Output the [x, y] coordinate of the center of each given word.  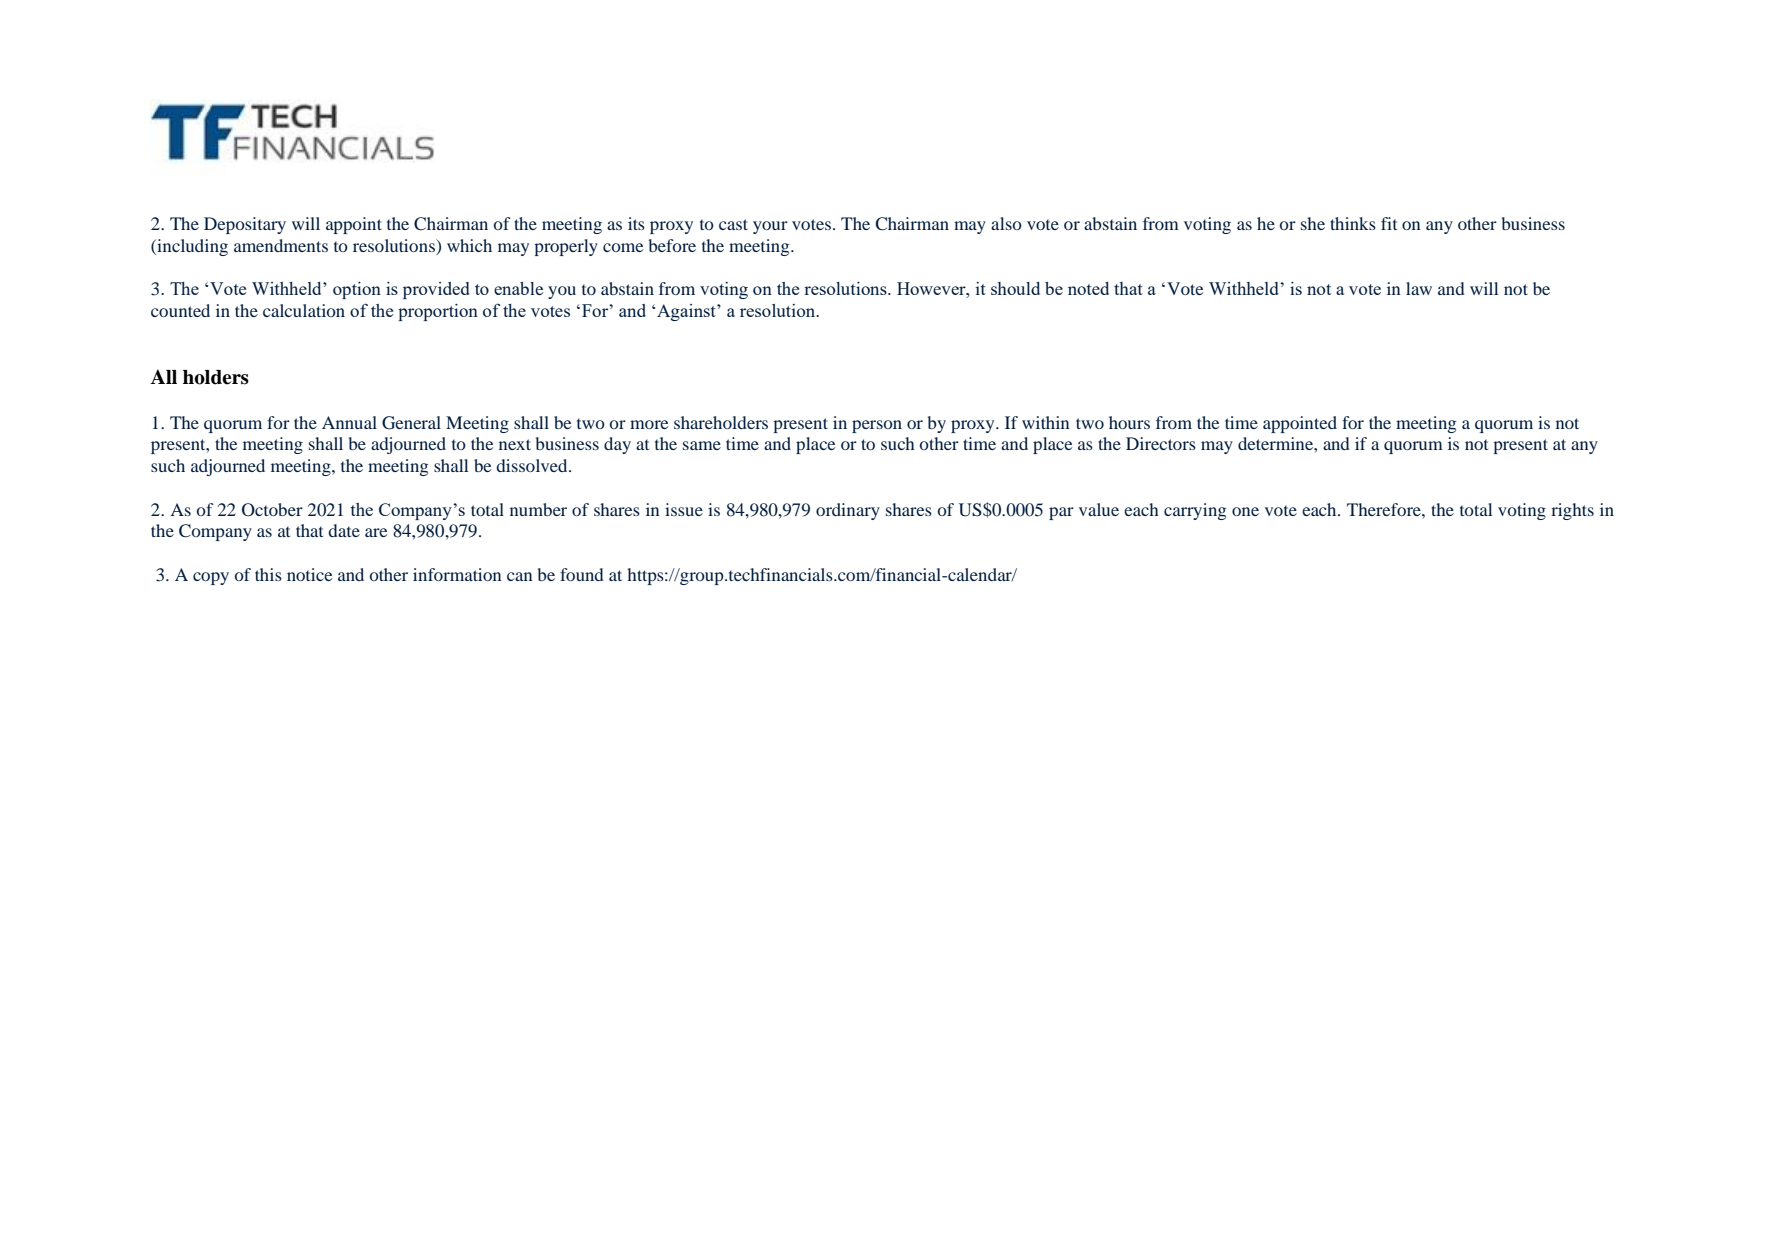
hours [1129, 422]
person [877, 426]
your [770, 227]
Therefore [1385, 509]
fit [1389, 223]
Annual [349, 422]
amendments [281, 245]
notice [310, 574]
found [582, 574]
